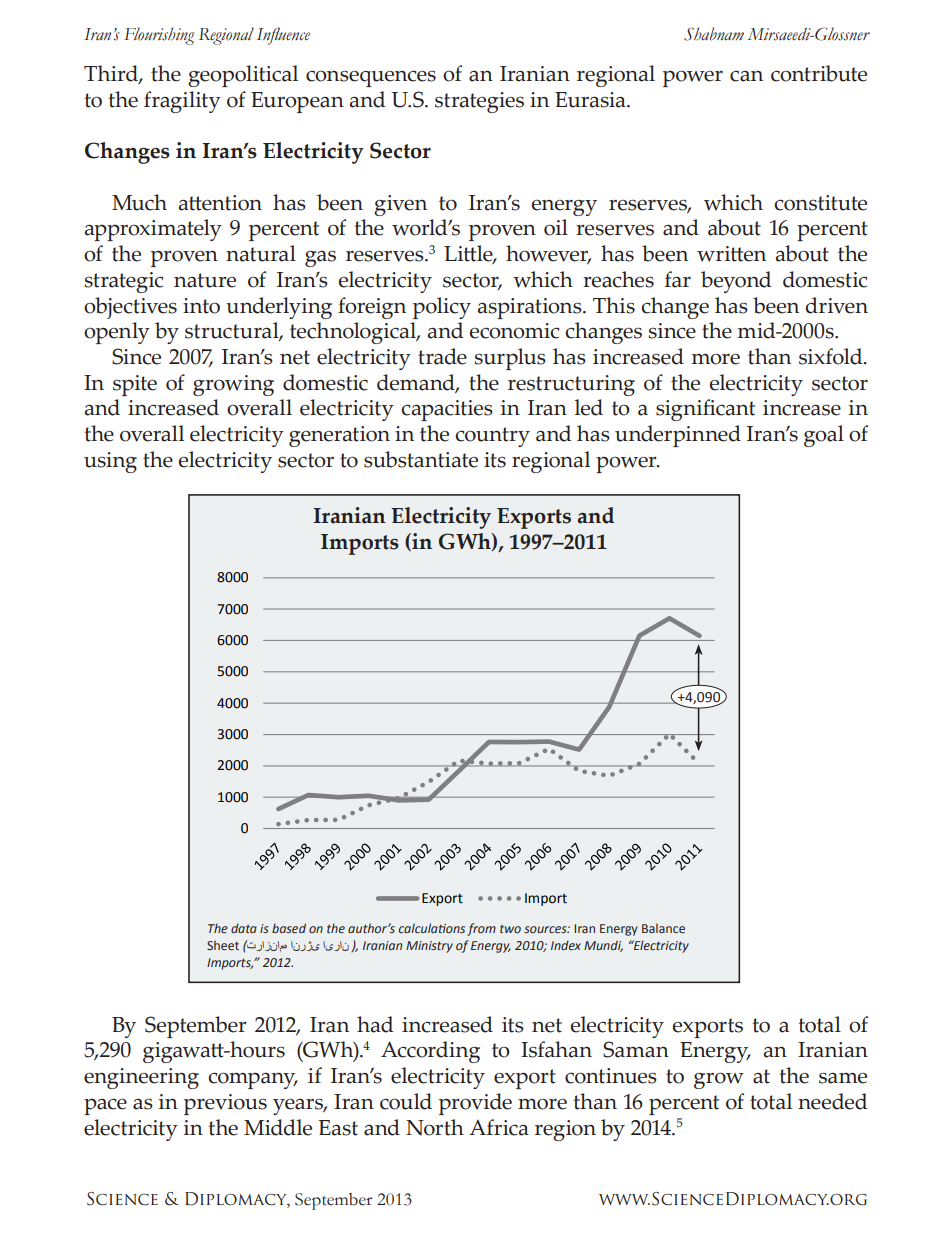  Describe the element at coordinates (182, 102) in the screenshot. I see `fragility` at that location.
